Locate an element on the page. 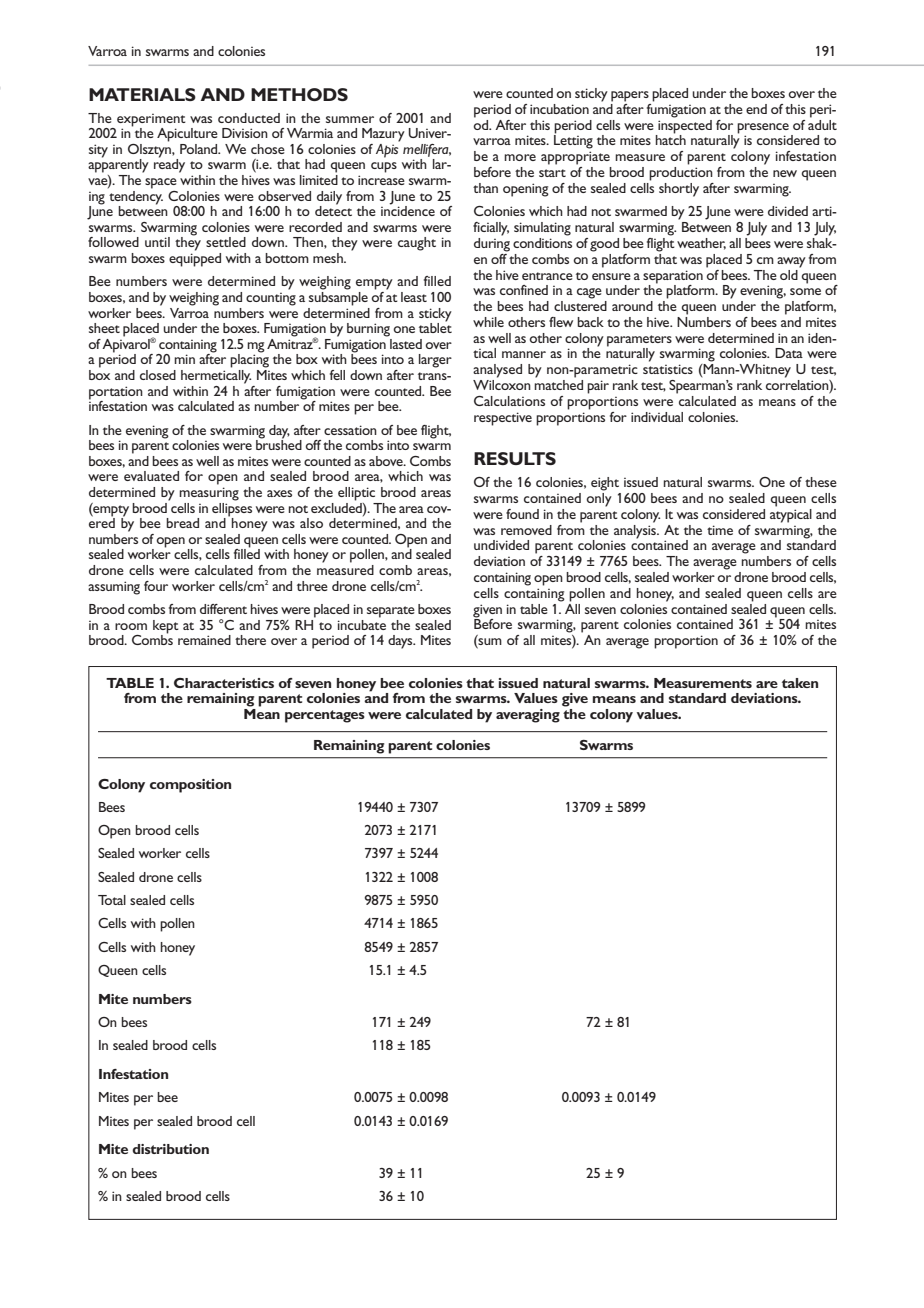 The image size is (924, 1308). Apiculture is located at coordinates (187, 135).
